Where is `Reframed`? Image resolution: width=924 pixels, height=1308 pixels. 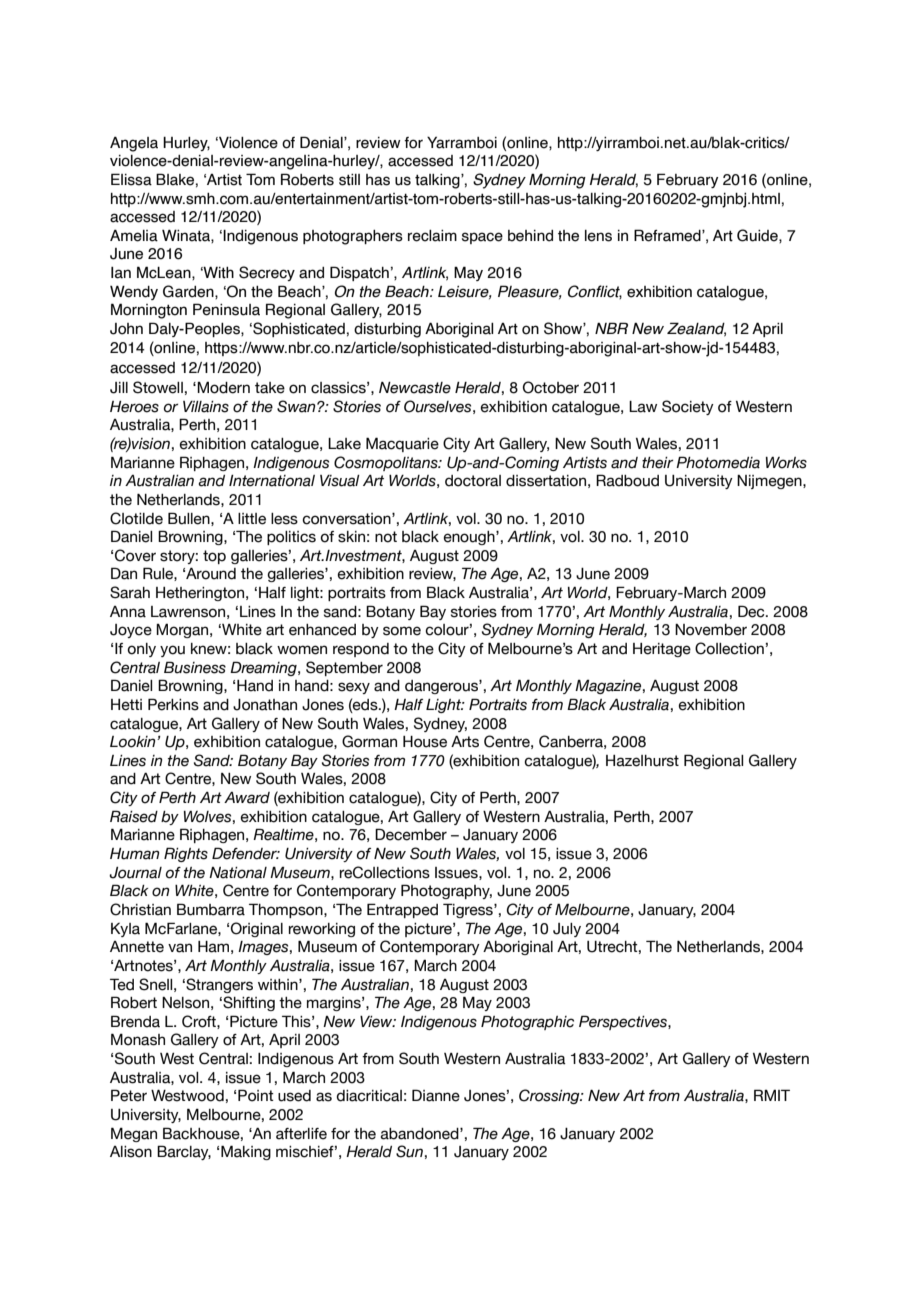 Reframed is located at coordinates (668, 235).
